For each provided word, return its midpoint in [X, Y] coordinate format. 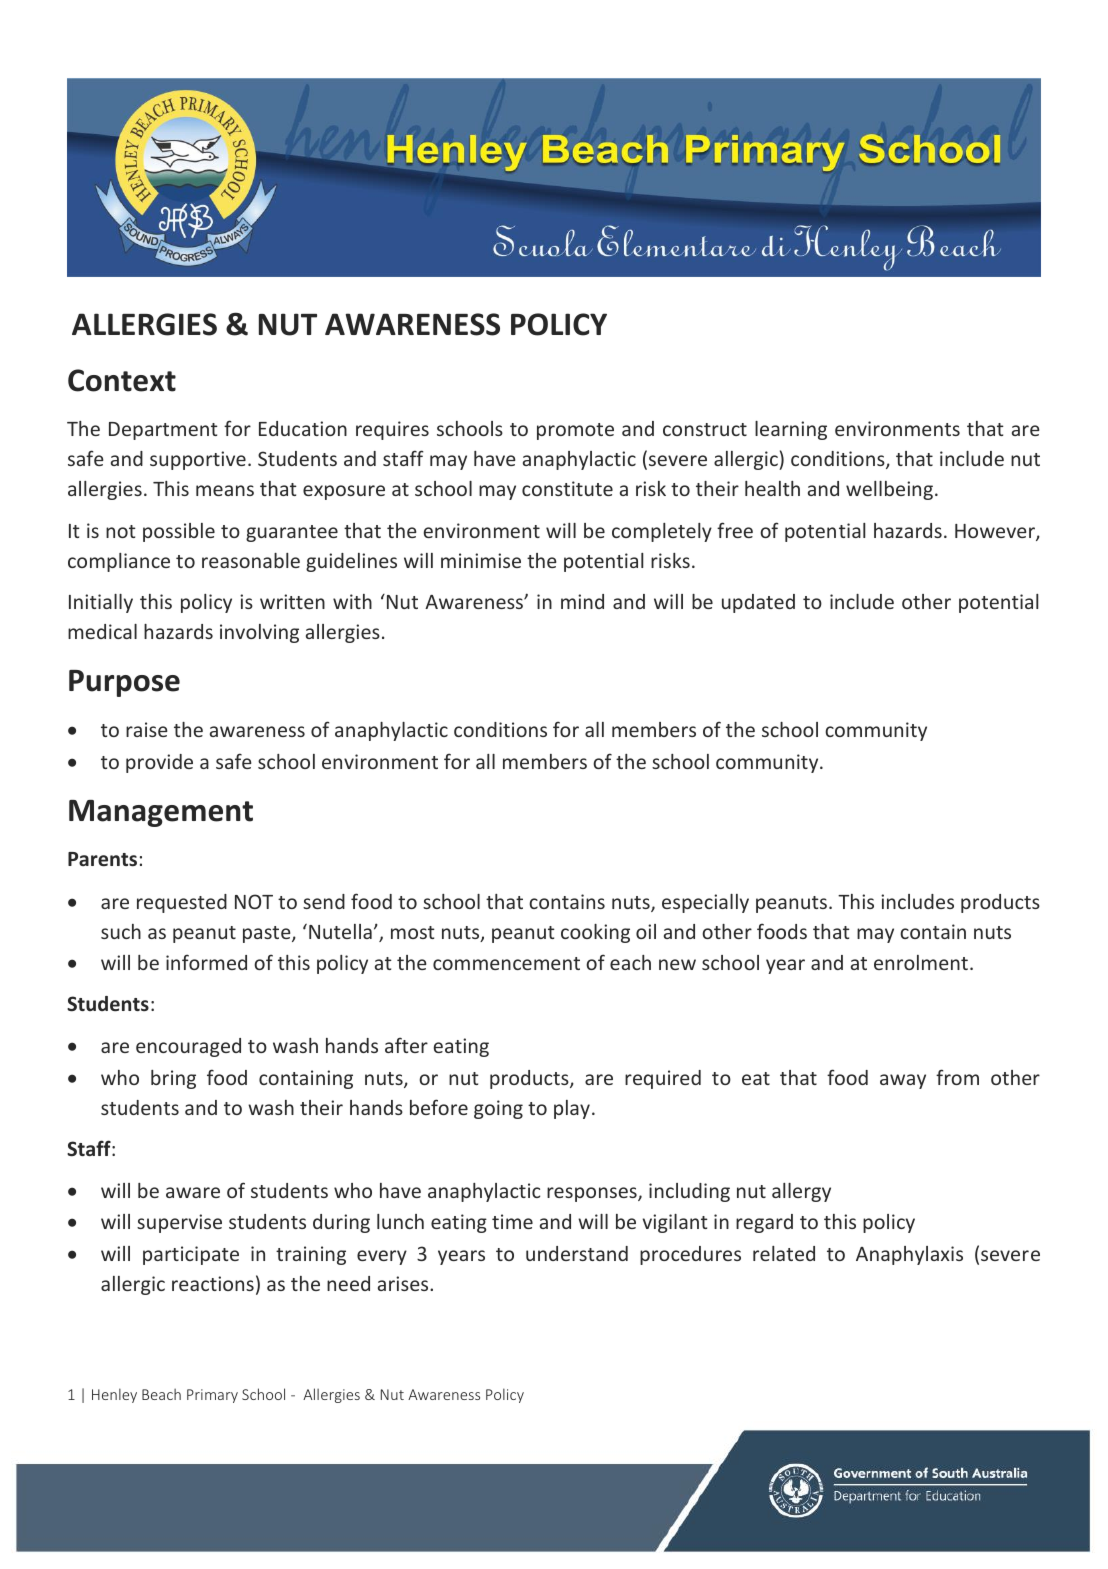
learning [791, 430]
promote [575, 431]
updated [758, 603]
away [903, 1081]
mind [582, 601]
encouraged [188, 1047]
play [572, 1109]
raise [147, 729]
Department [163, 431]
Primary [212, 1396]
